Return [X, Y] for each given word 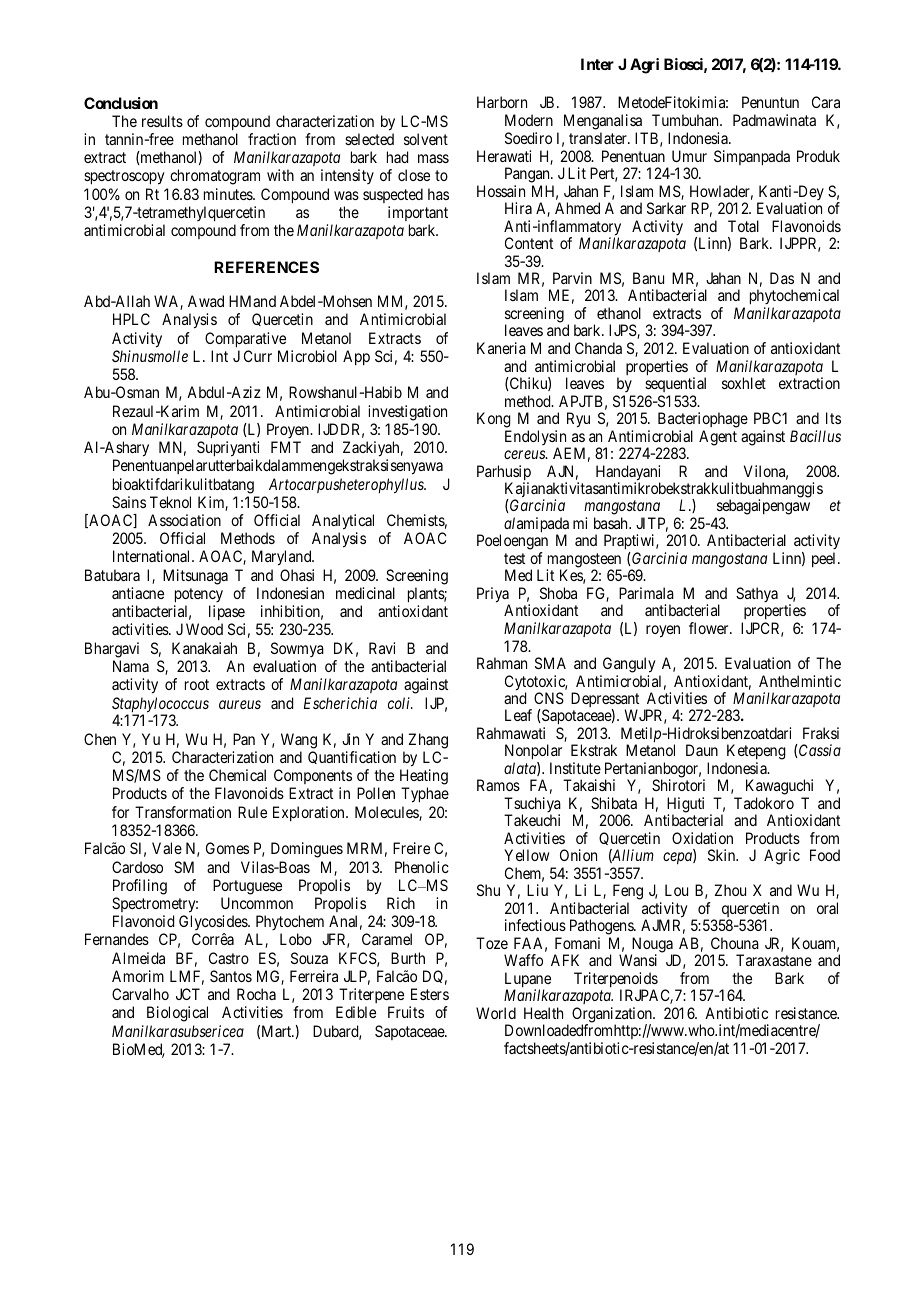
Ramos [498, 785]
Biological [177, 1014]
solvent [426, 139]
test [514, 558]
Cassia [819, 751]
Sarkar [666, 208]
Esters [430, 994]
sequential [675, 384]
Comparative [245, 339]
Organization [613, 1016]
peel [825, 559]
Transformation [183, 812]
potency [199, 595]
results [162, 121]
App [356, 357]
